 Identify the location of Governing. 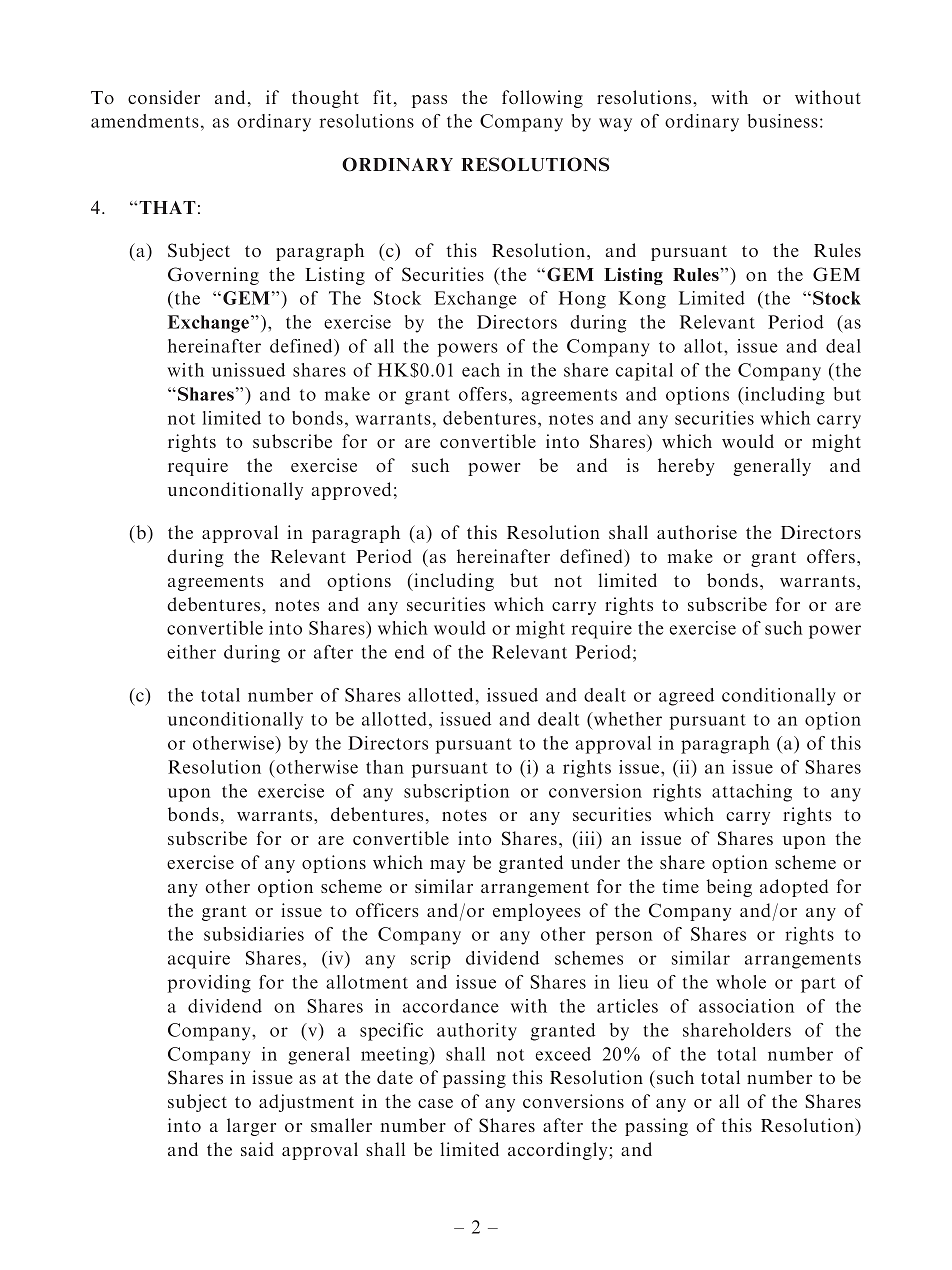
(213, 276).
